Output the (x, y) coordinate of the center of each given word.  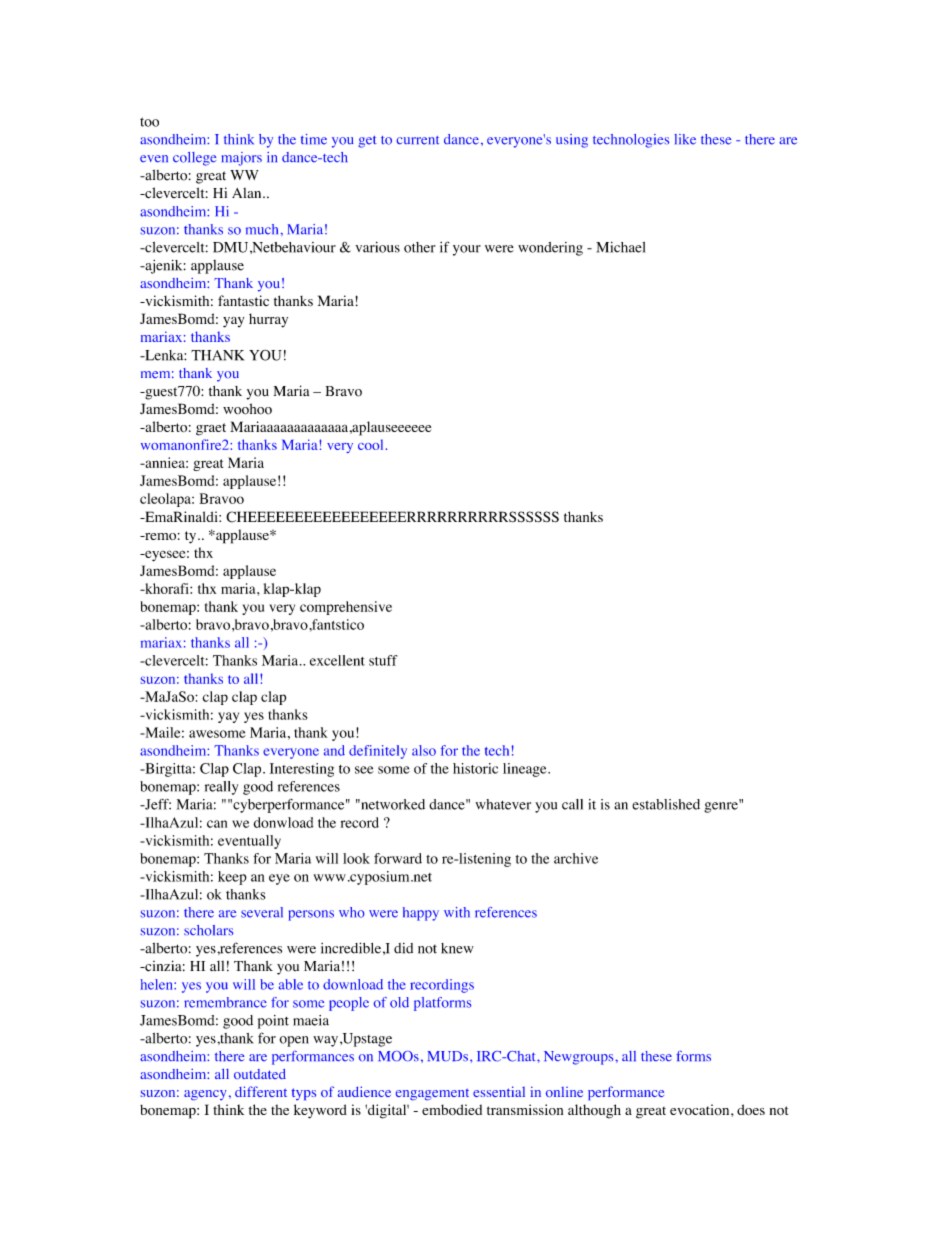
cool (370, 444)
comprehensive (346, 608)
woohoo (247, 409)
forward (398, 858)
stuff (383, 660)
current (418, 140)
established (666, 804)
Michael (620, 247)
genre (722, 806)
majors (242, 159)
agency (205, 1095)
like (685, 139)
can (217, 824)
